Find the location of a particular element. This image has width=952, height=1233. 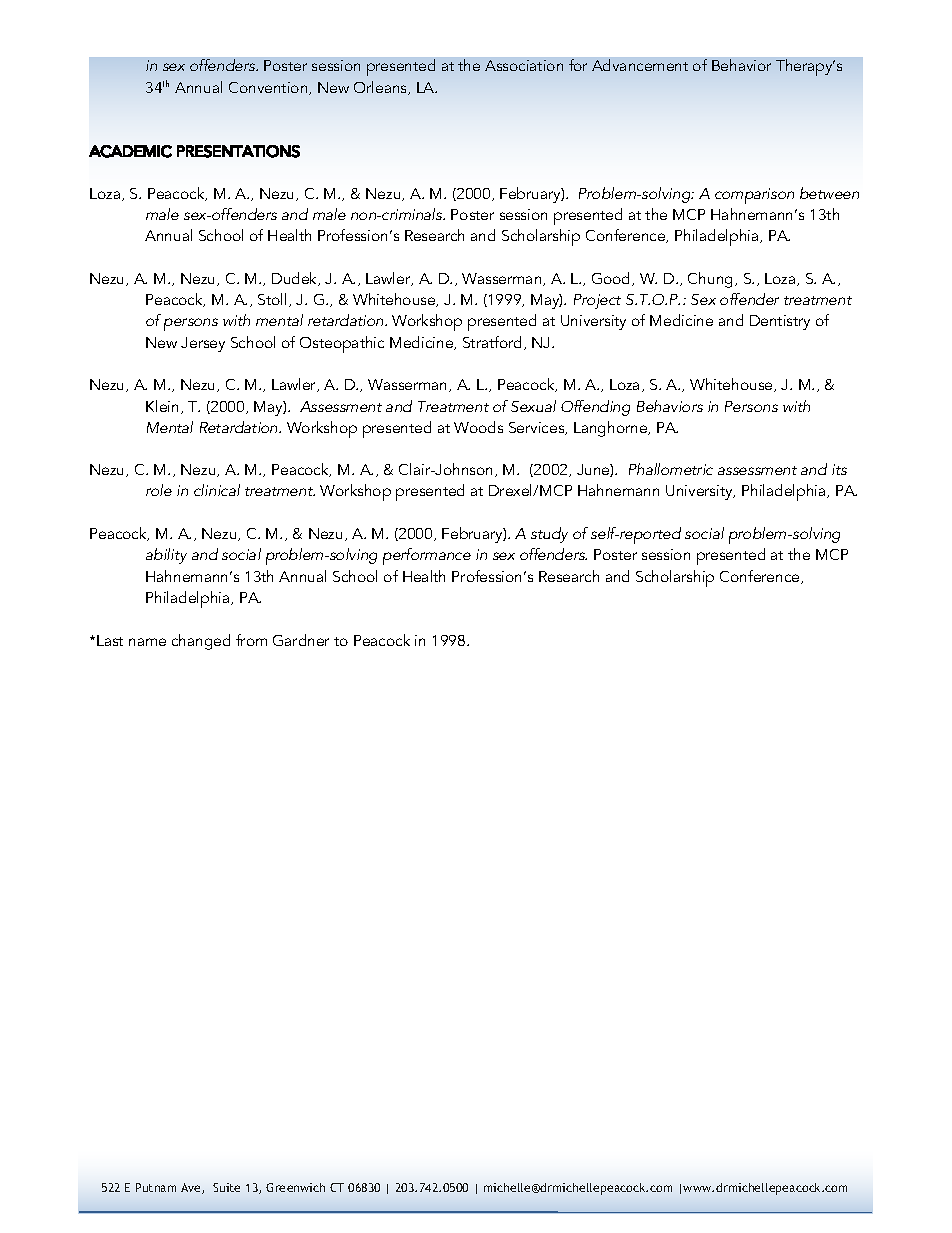

Convention is located at coordinates (269, 88).
